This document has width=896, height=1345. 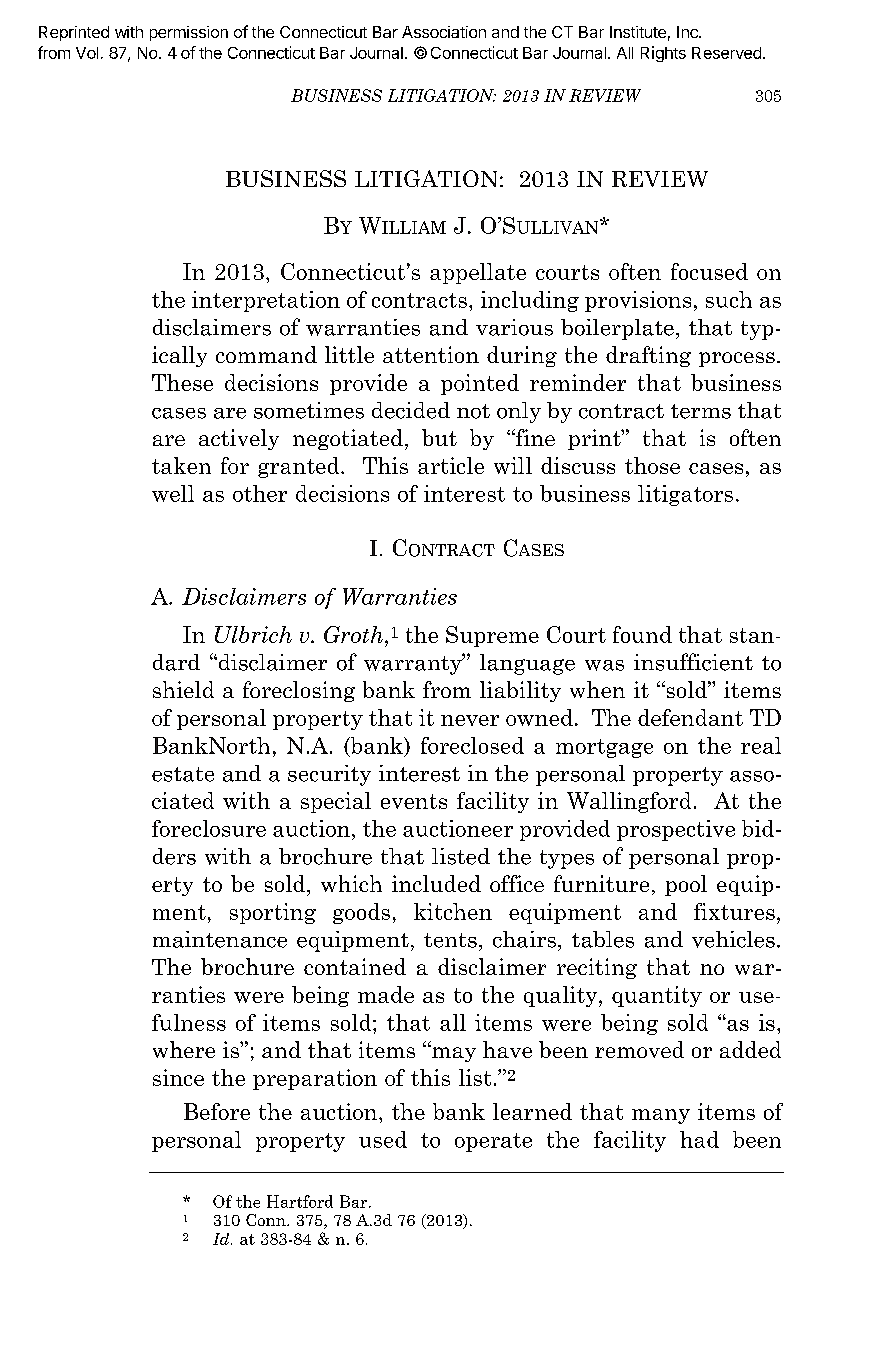 What do you see at coordinates (690, 717) in the document?
I see `defendant` at bounding box center [690, 717].
